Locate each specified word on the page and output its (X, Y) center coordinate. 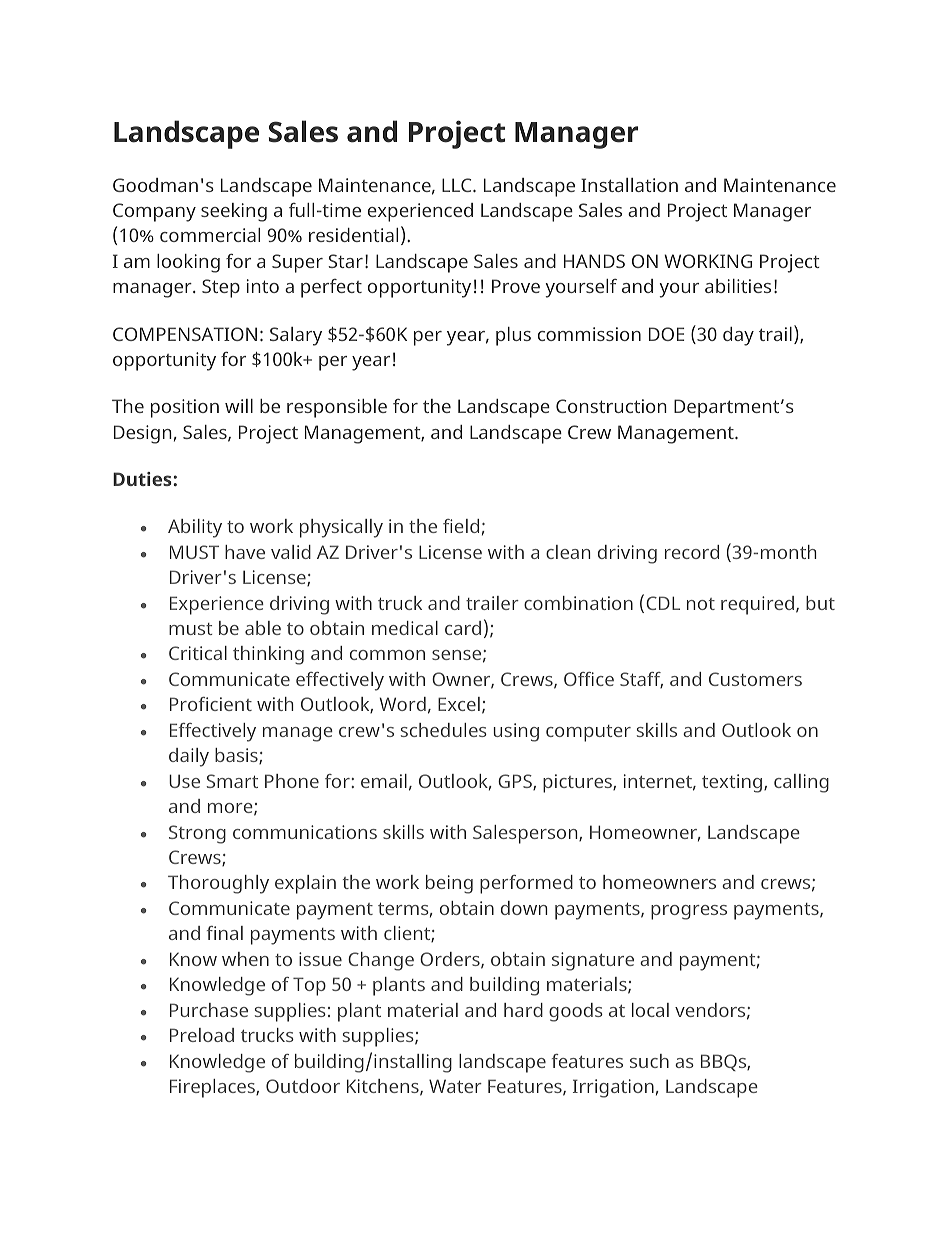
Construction (611, 406)
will (239, 406)
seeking (234, 212)
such (649, 1061)
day (738, 336)
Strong (197, 834)
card (463, 628)
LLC (458, 185)
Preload (202, 1035)
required (757, 605)
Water (455, 1086)
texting (733, 783)
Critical (198, 653)
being (449, 884)
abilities (738, 286)
